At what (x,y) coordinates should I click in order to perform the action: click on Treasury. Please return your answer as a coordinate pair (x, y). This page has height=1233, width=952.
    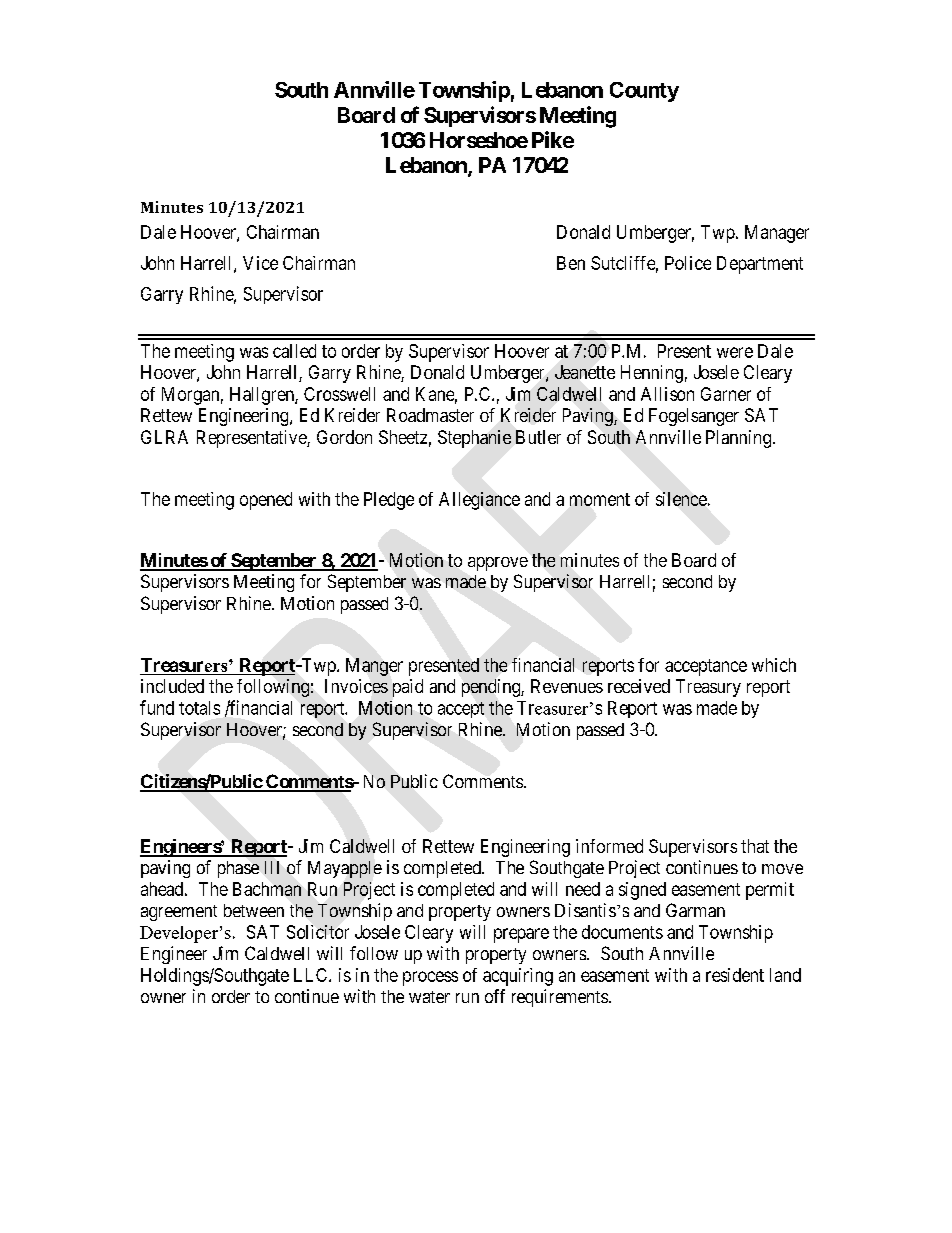
    Looking at the image, I should click on (708, 688).
